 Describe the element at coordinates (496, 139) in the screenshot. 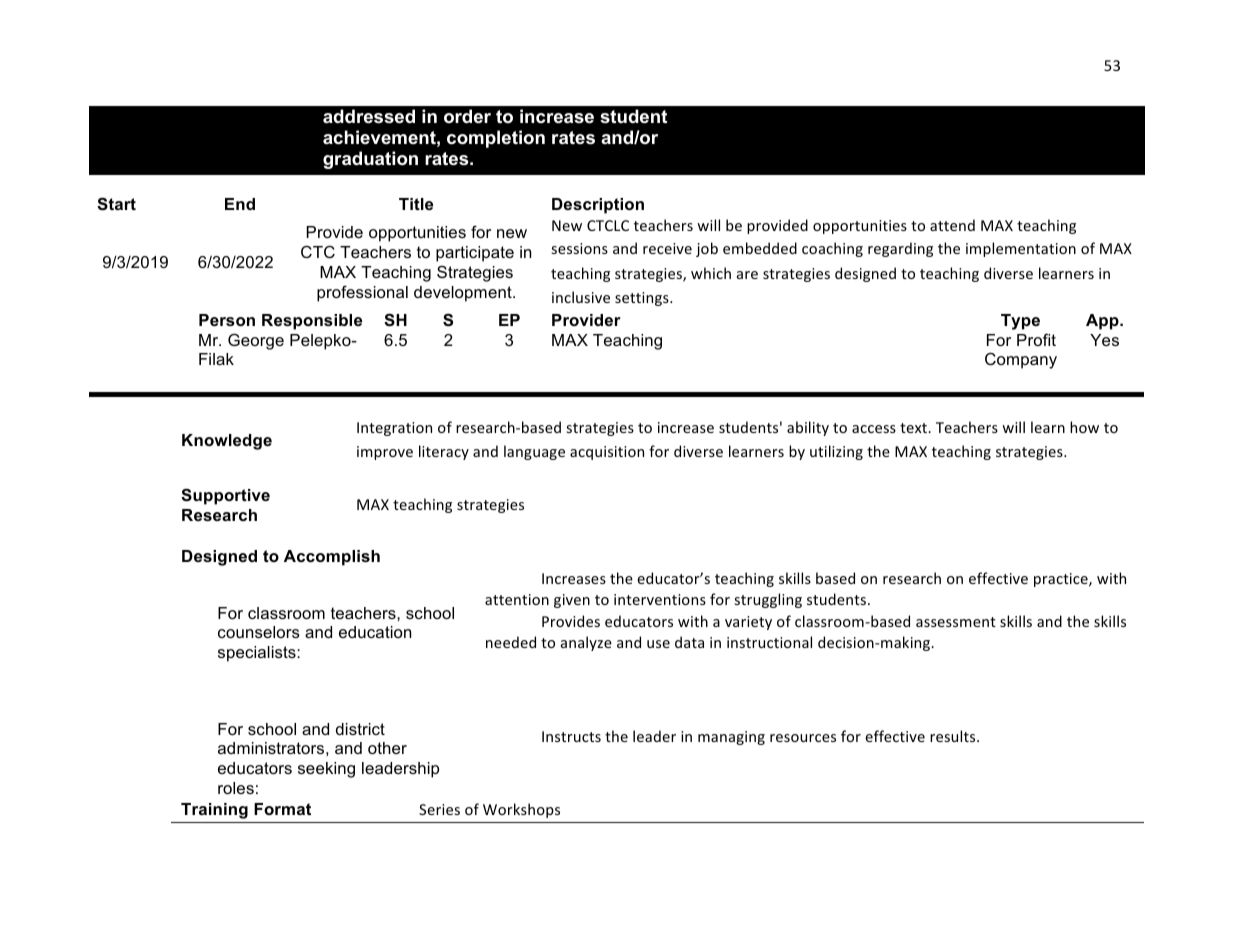

I see `completion` at that location.
